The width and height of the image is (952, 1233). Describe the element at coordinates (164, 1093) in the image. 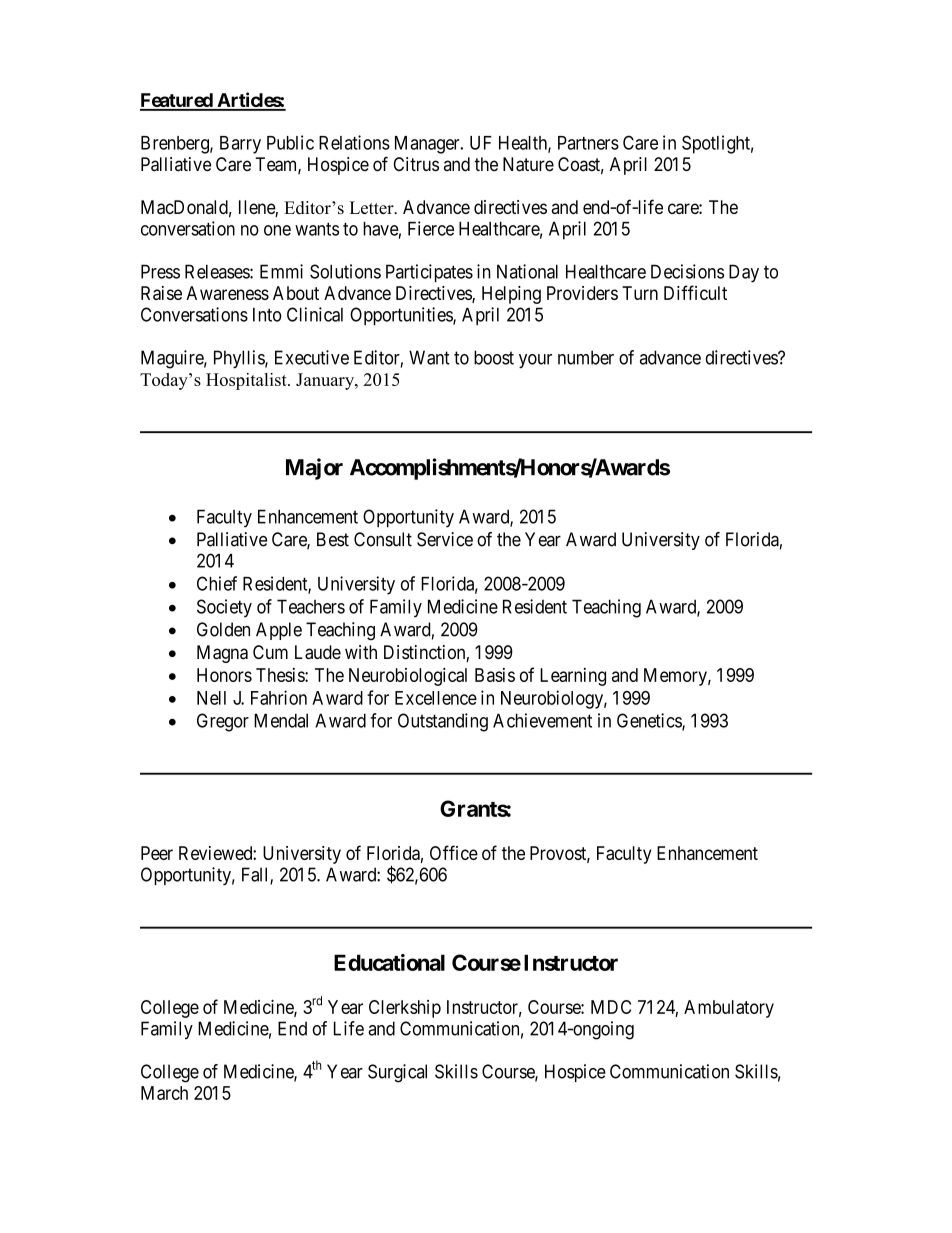

I see `March` at that location.
